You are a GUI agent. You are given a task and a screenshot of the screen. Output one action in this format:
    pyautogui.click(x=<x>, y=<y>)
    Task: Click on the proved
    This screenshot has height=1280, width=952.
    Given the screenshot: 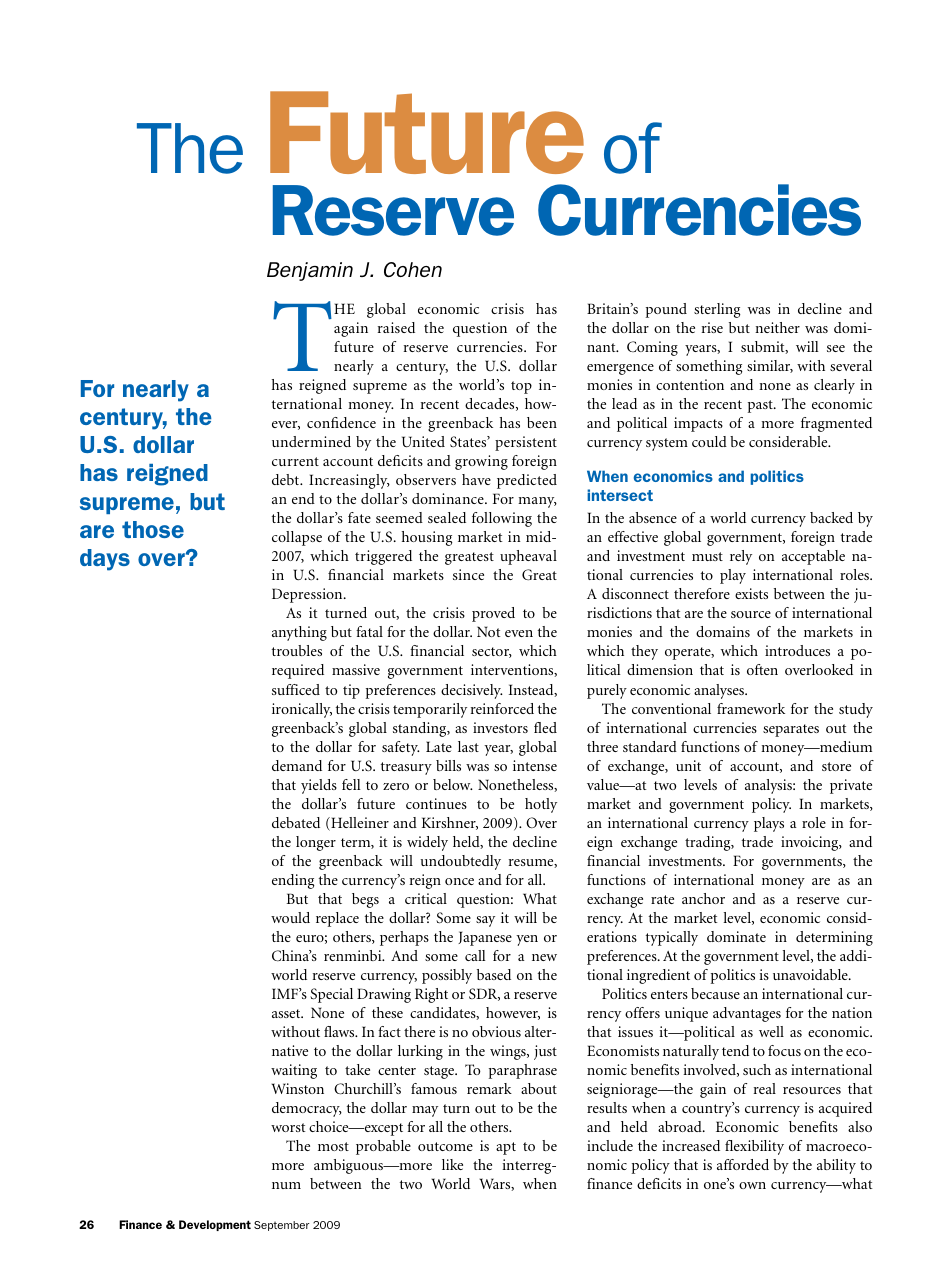 What is the action you would take?
    pyautogui.click(x=493, y=614)
